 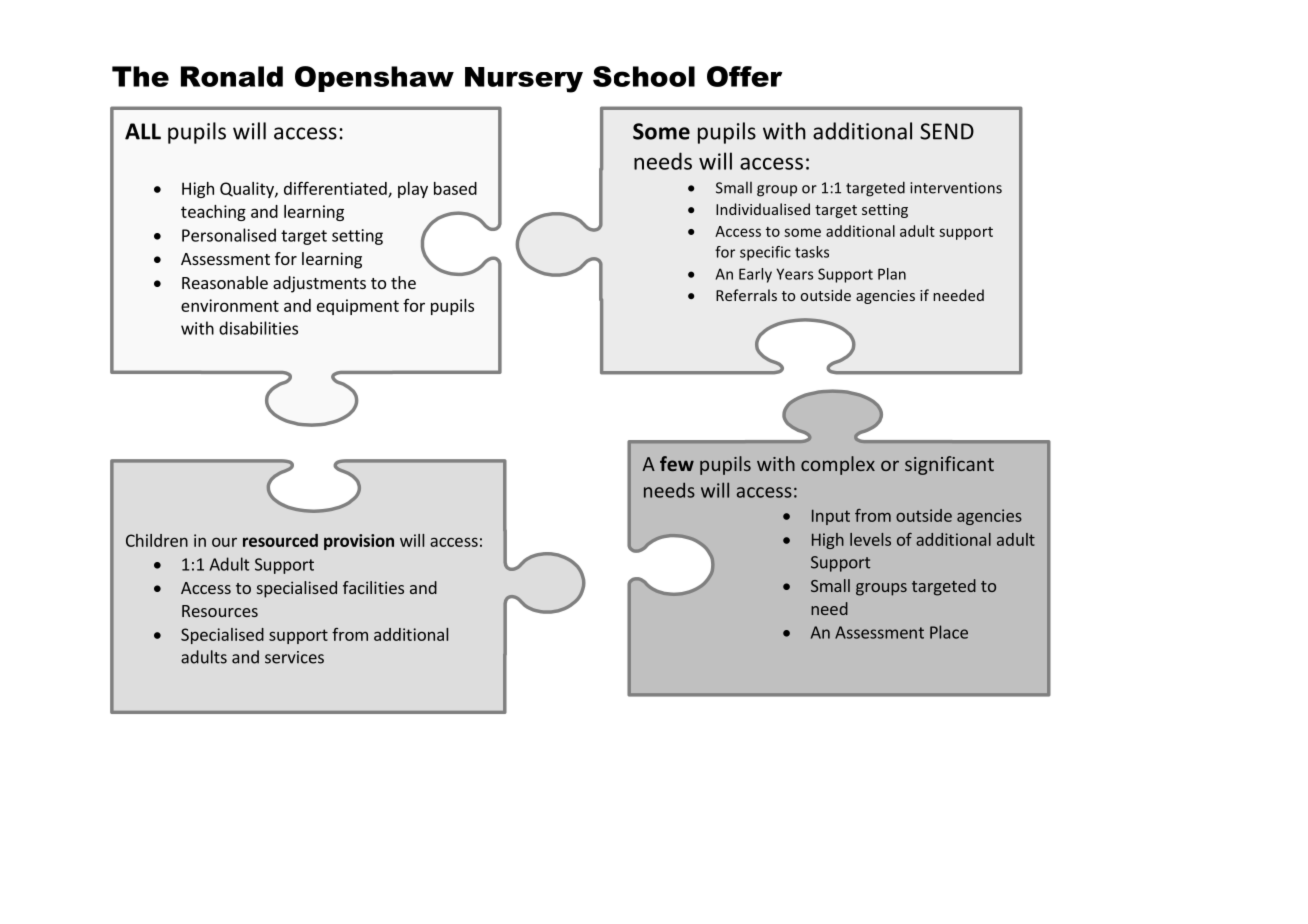 What do you see at coordinates (744, 76) in the screenshot?
I see `Offer` at bounding box center [744, 76].
